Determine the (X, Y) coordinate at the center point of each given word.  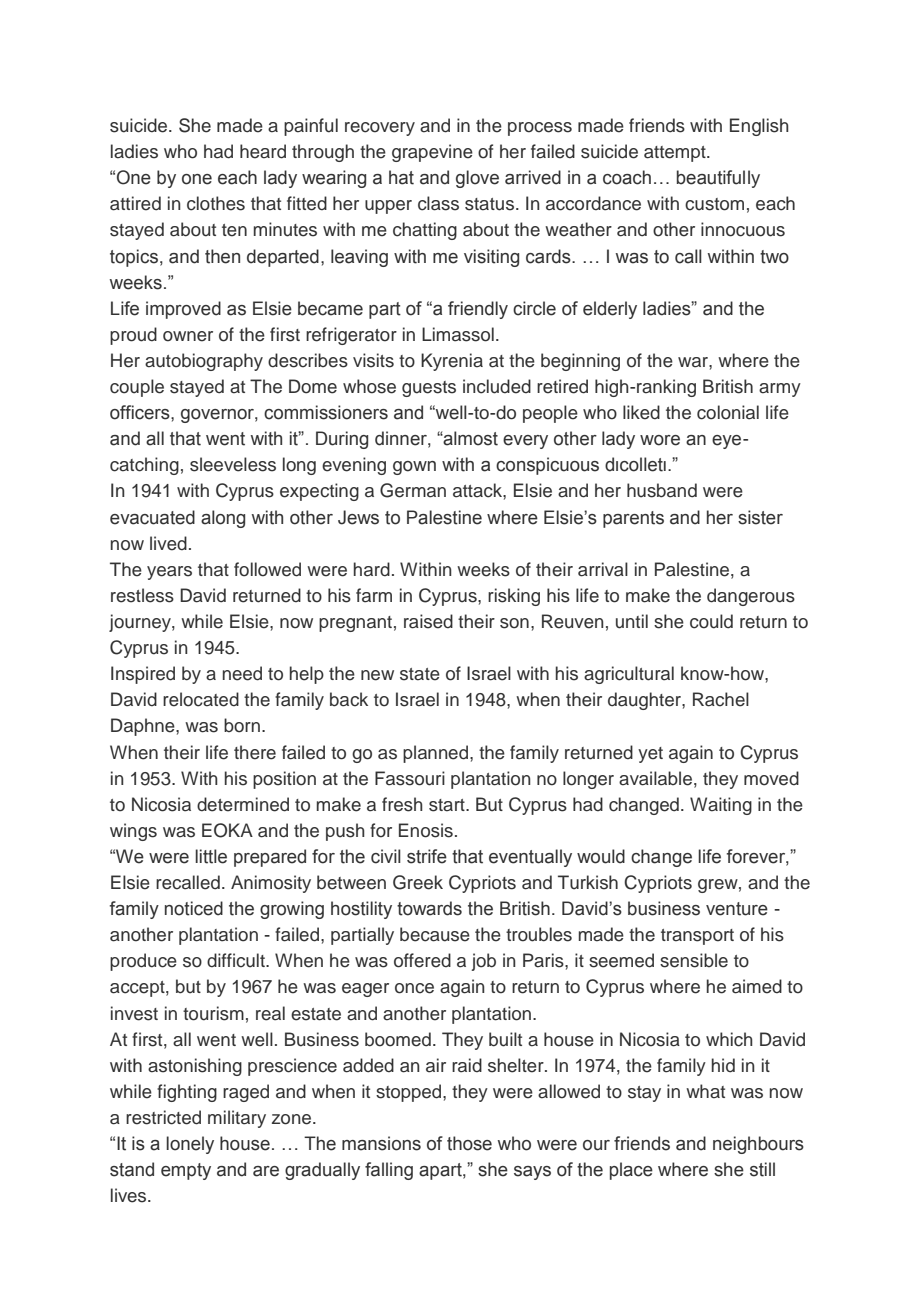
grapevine (432, 153)
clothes (216, 203)
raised (428, 621)
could (711, 621)
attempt (676, 154)
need (242, 673)
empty (186, 1171)
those (469, 1143)
